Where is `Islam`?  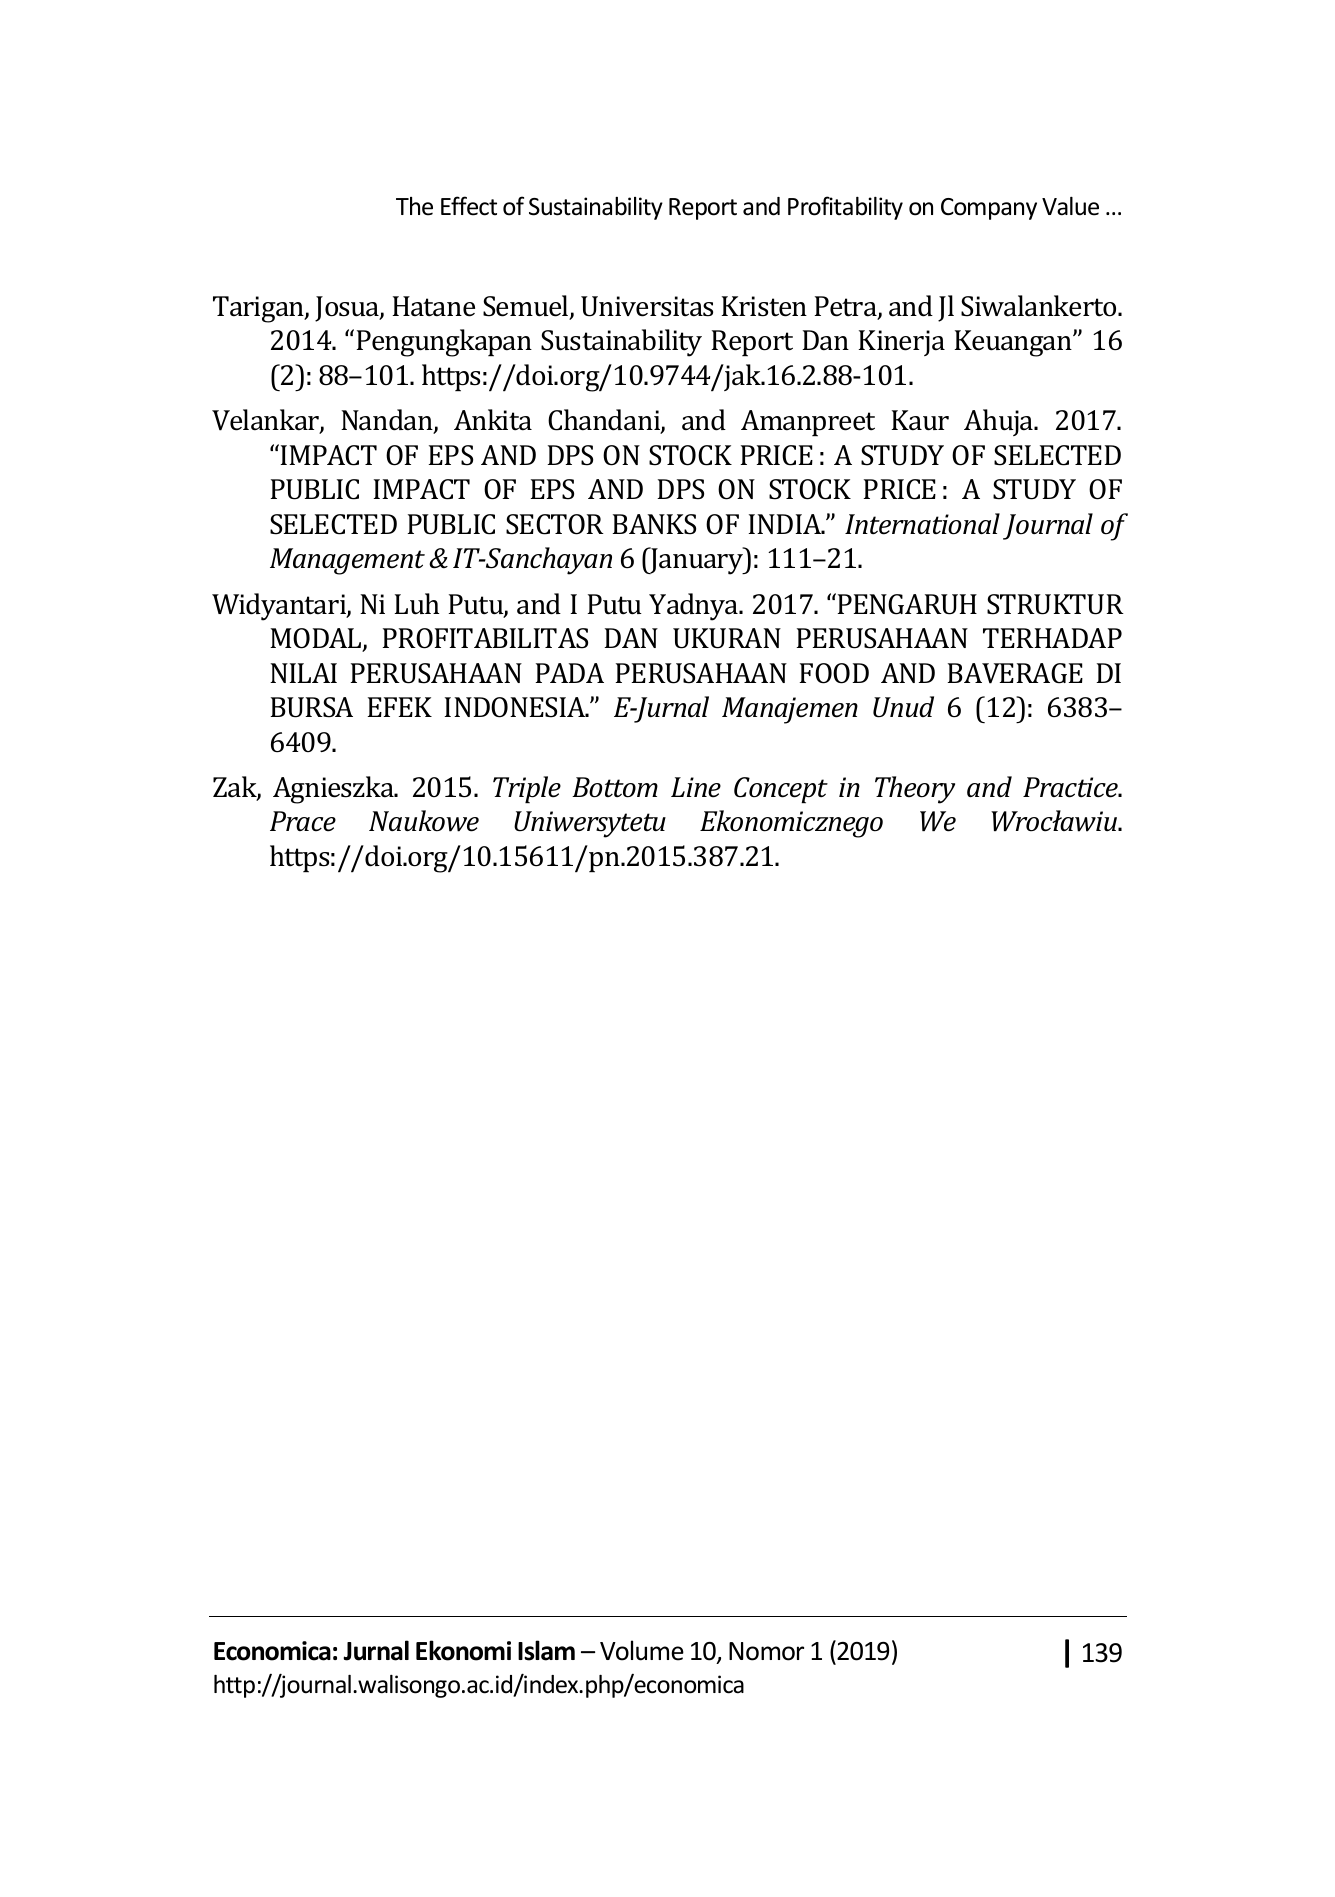
Islam is located at coordinates (546, 1650).
